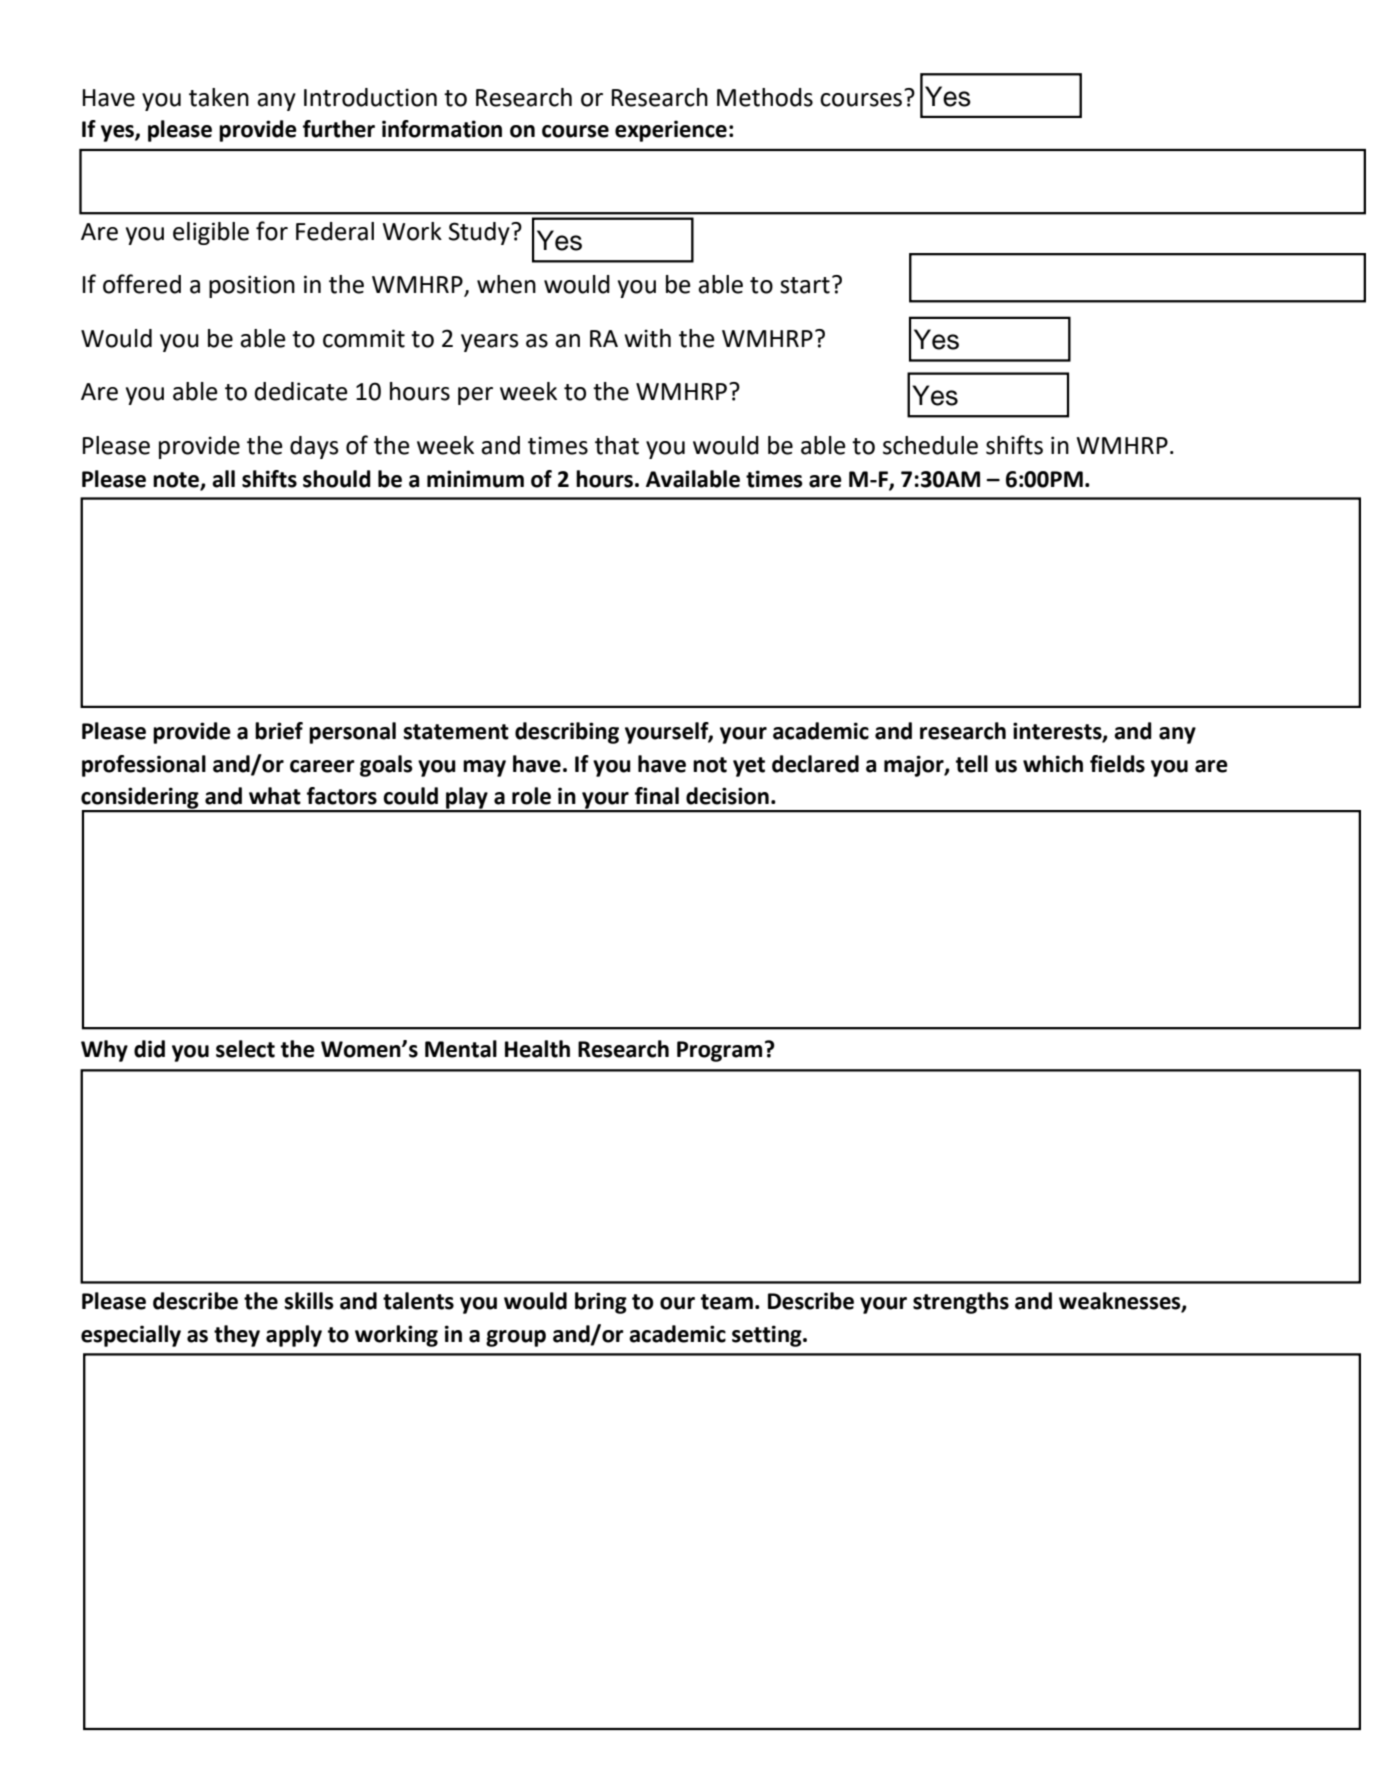 This document has width=1373, height=1777. What do you see at coordinates (301, 391) in the document?
I see `dedicate` at bounding box center [301, 391].
